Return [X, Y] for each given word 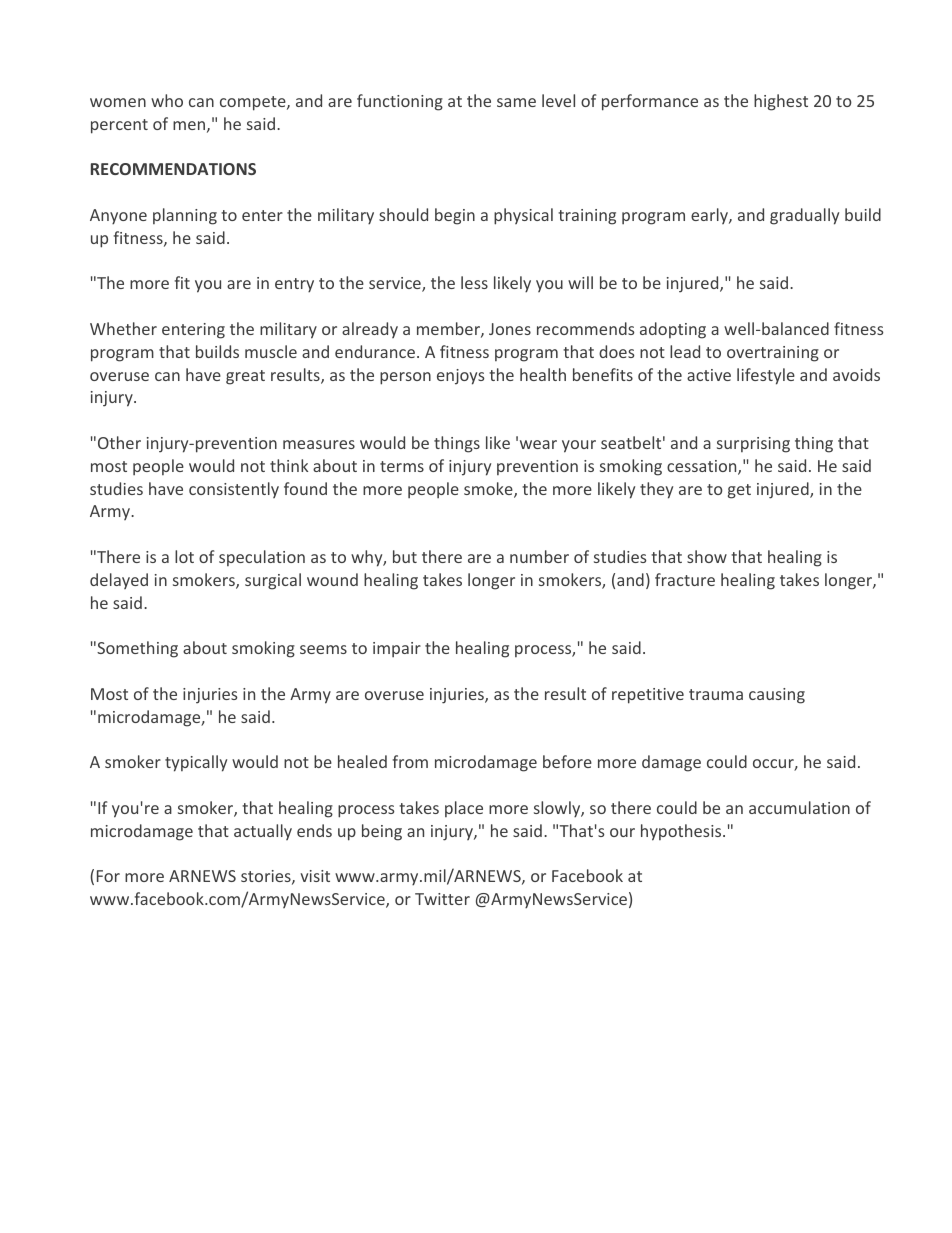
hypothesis [682, 832]
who [167, 100]
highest [781, 102]
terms [402, 466]
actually [263, 832]
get [739, 491]
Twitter [442, 899]
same [516, 102]
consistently [234, 490]
